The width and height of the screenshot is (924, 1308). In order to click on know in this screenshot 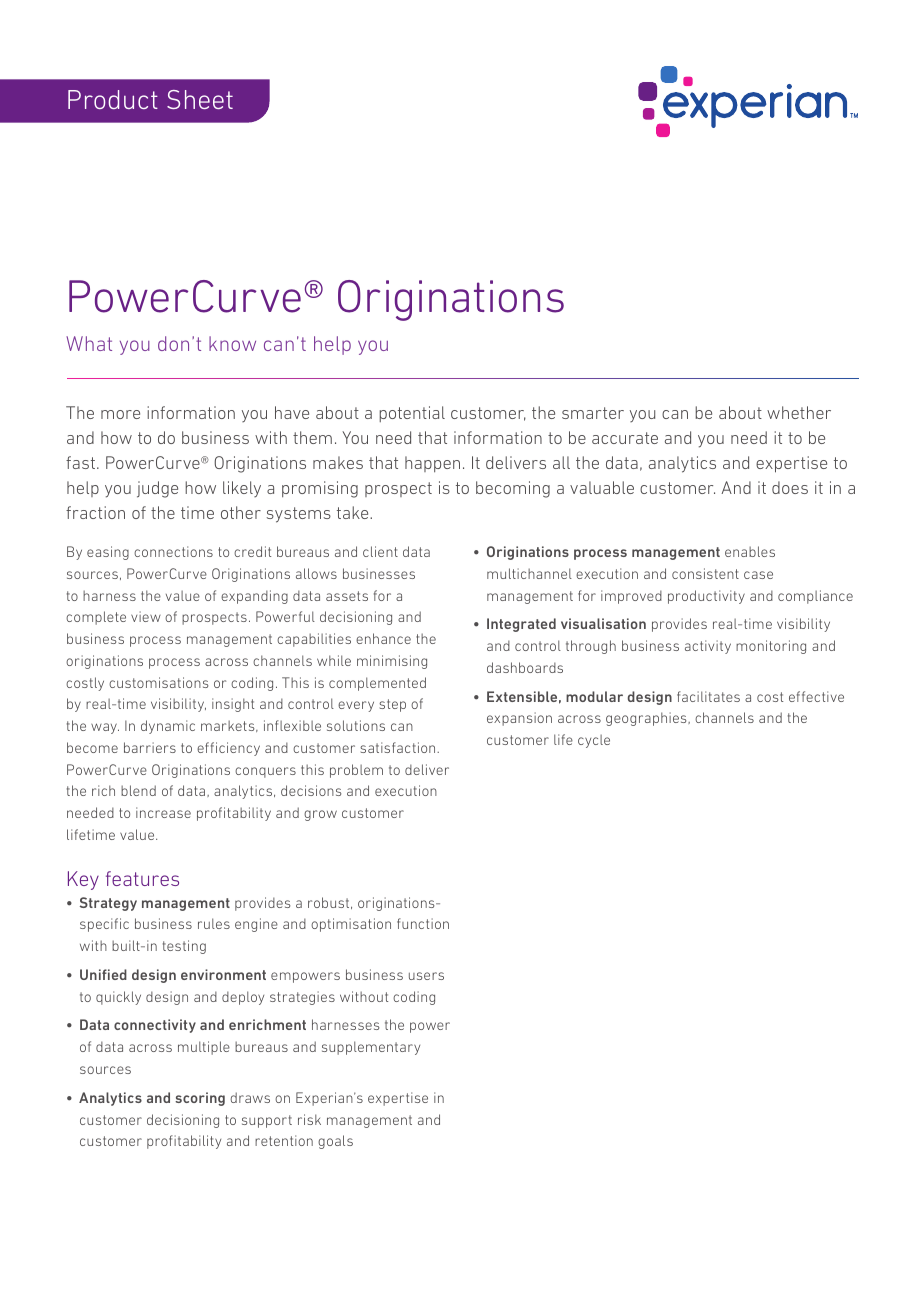, I will do `click(232, 343)`.
